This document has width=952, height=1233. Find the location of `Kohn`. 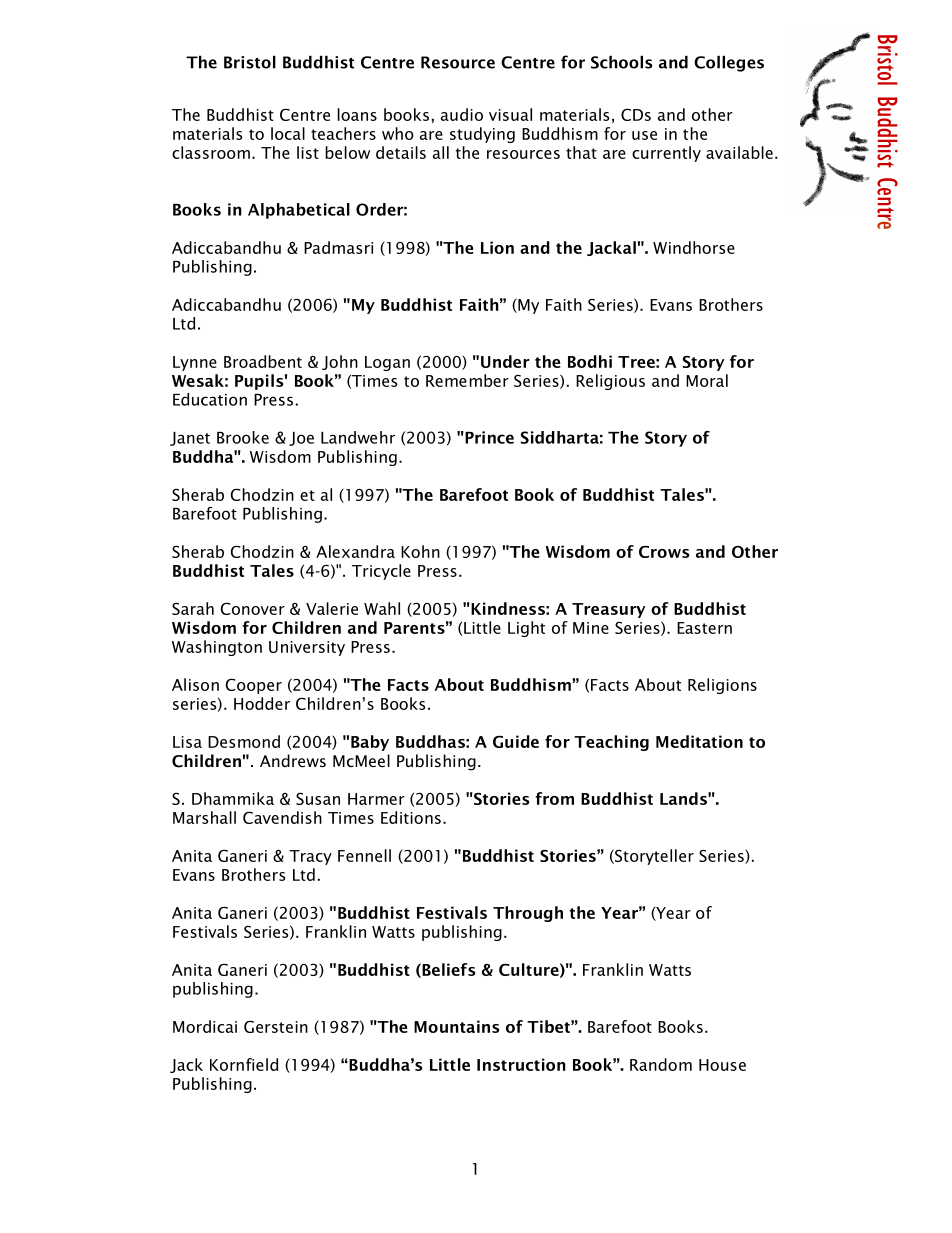

Kohn is located at coordinates (420, 551).
